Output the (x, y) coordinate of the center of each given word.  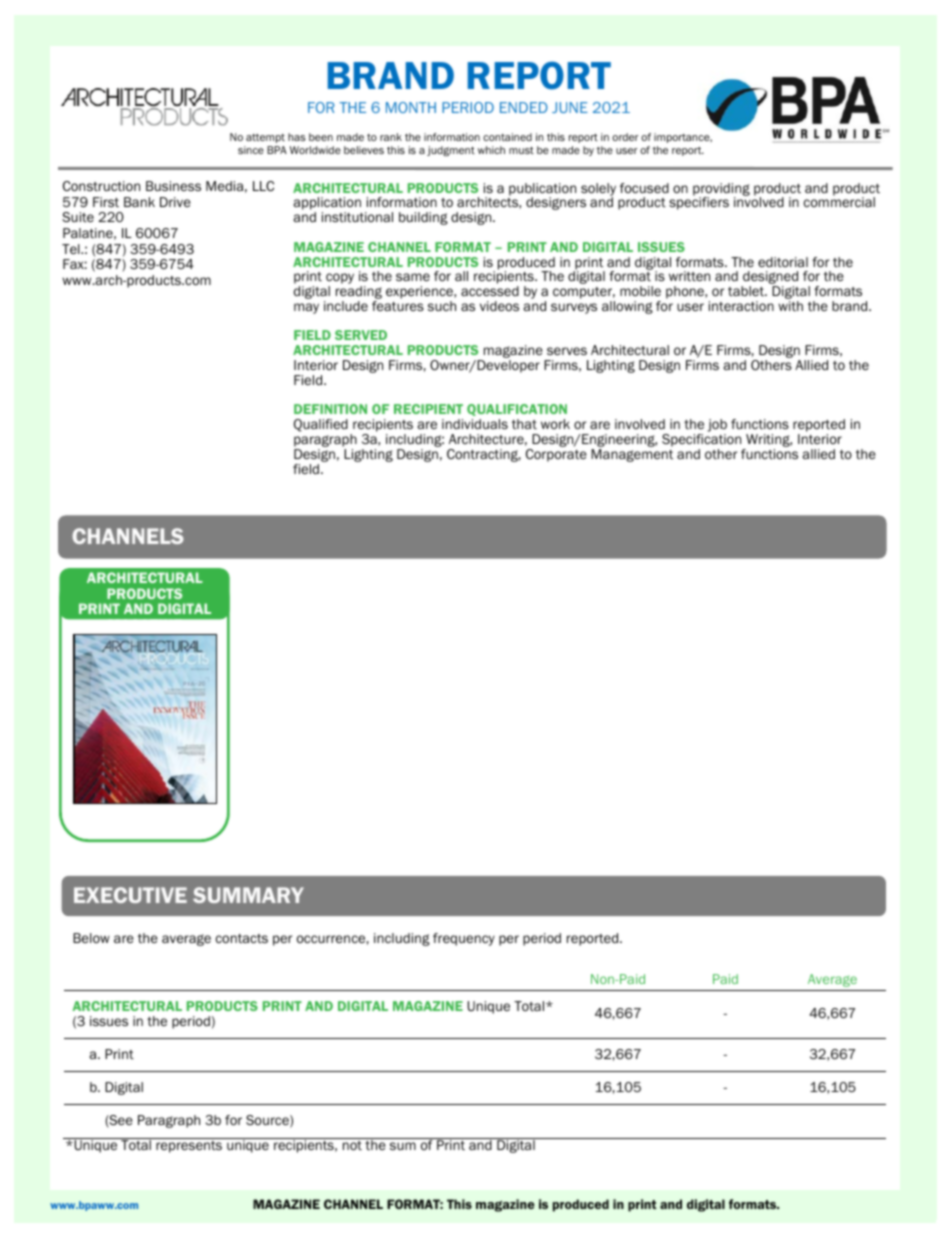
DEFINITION (330, 409)
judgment (451, 151)
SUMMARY (248, 895)
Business (173, 186)
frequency (464, 939)
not (352, 1145)
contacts (242, 938)
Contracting (484, 455)
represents (189, 1147)
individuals (475, 424)
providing (721, 190)
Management (632, 455)
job (717, 427)
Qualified (321, 425)
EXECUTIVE (130, 895)
